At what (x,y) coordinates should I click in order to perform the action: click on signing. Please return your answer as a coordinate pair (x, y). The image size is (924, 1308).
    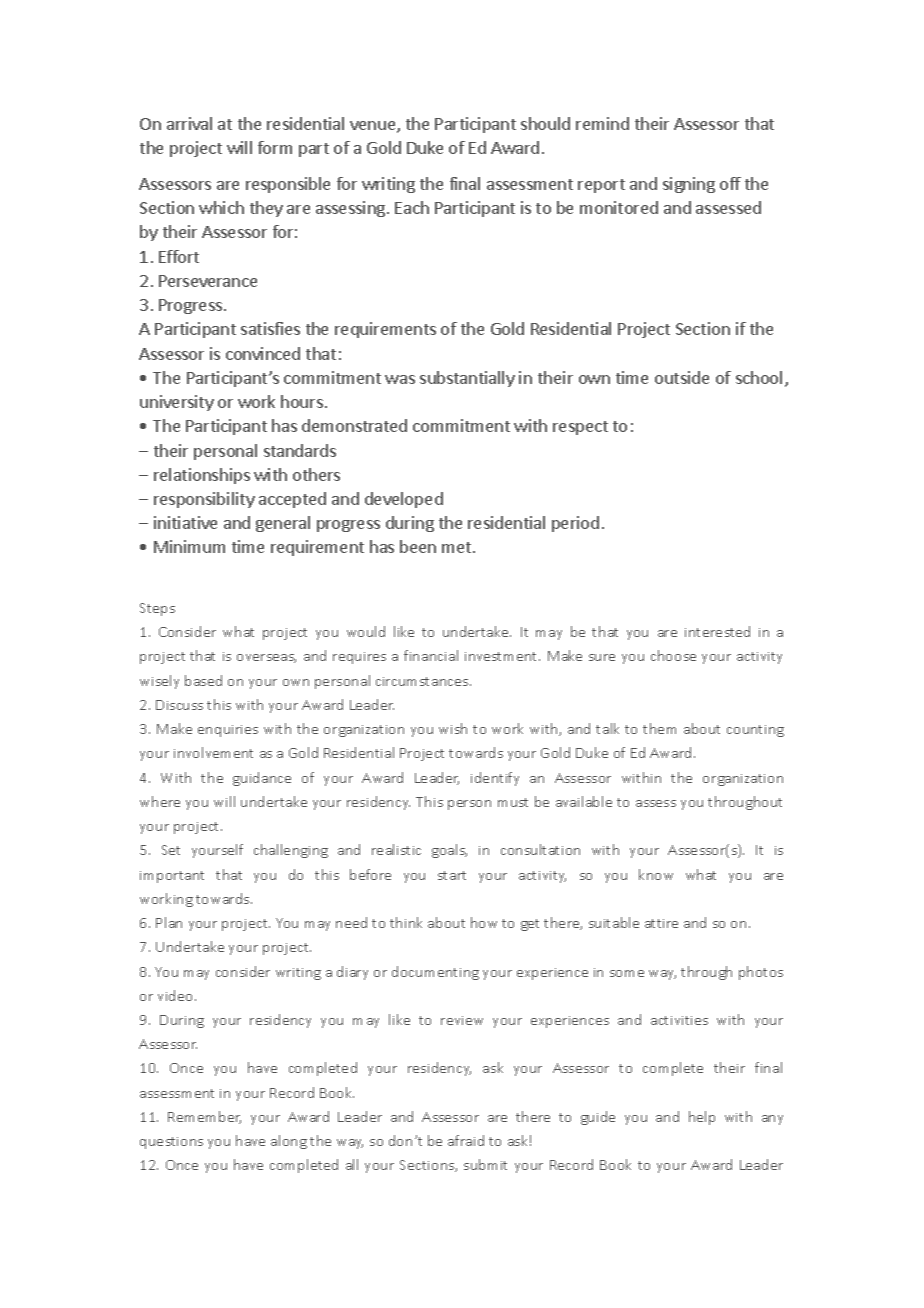
    Looking at the image, I should click on (689, 185).
